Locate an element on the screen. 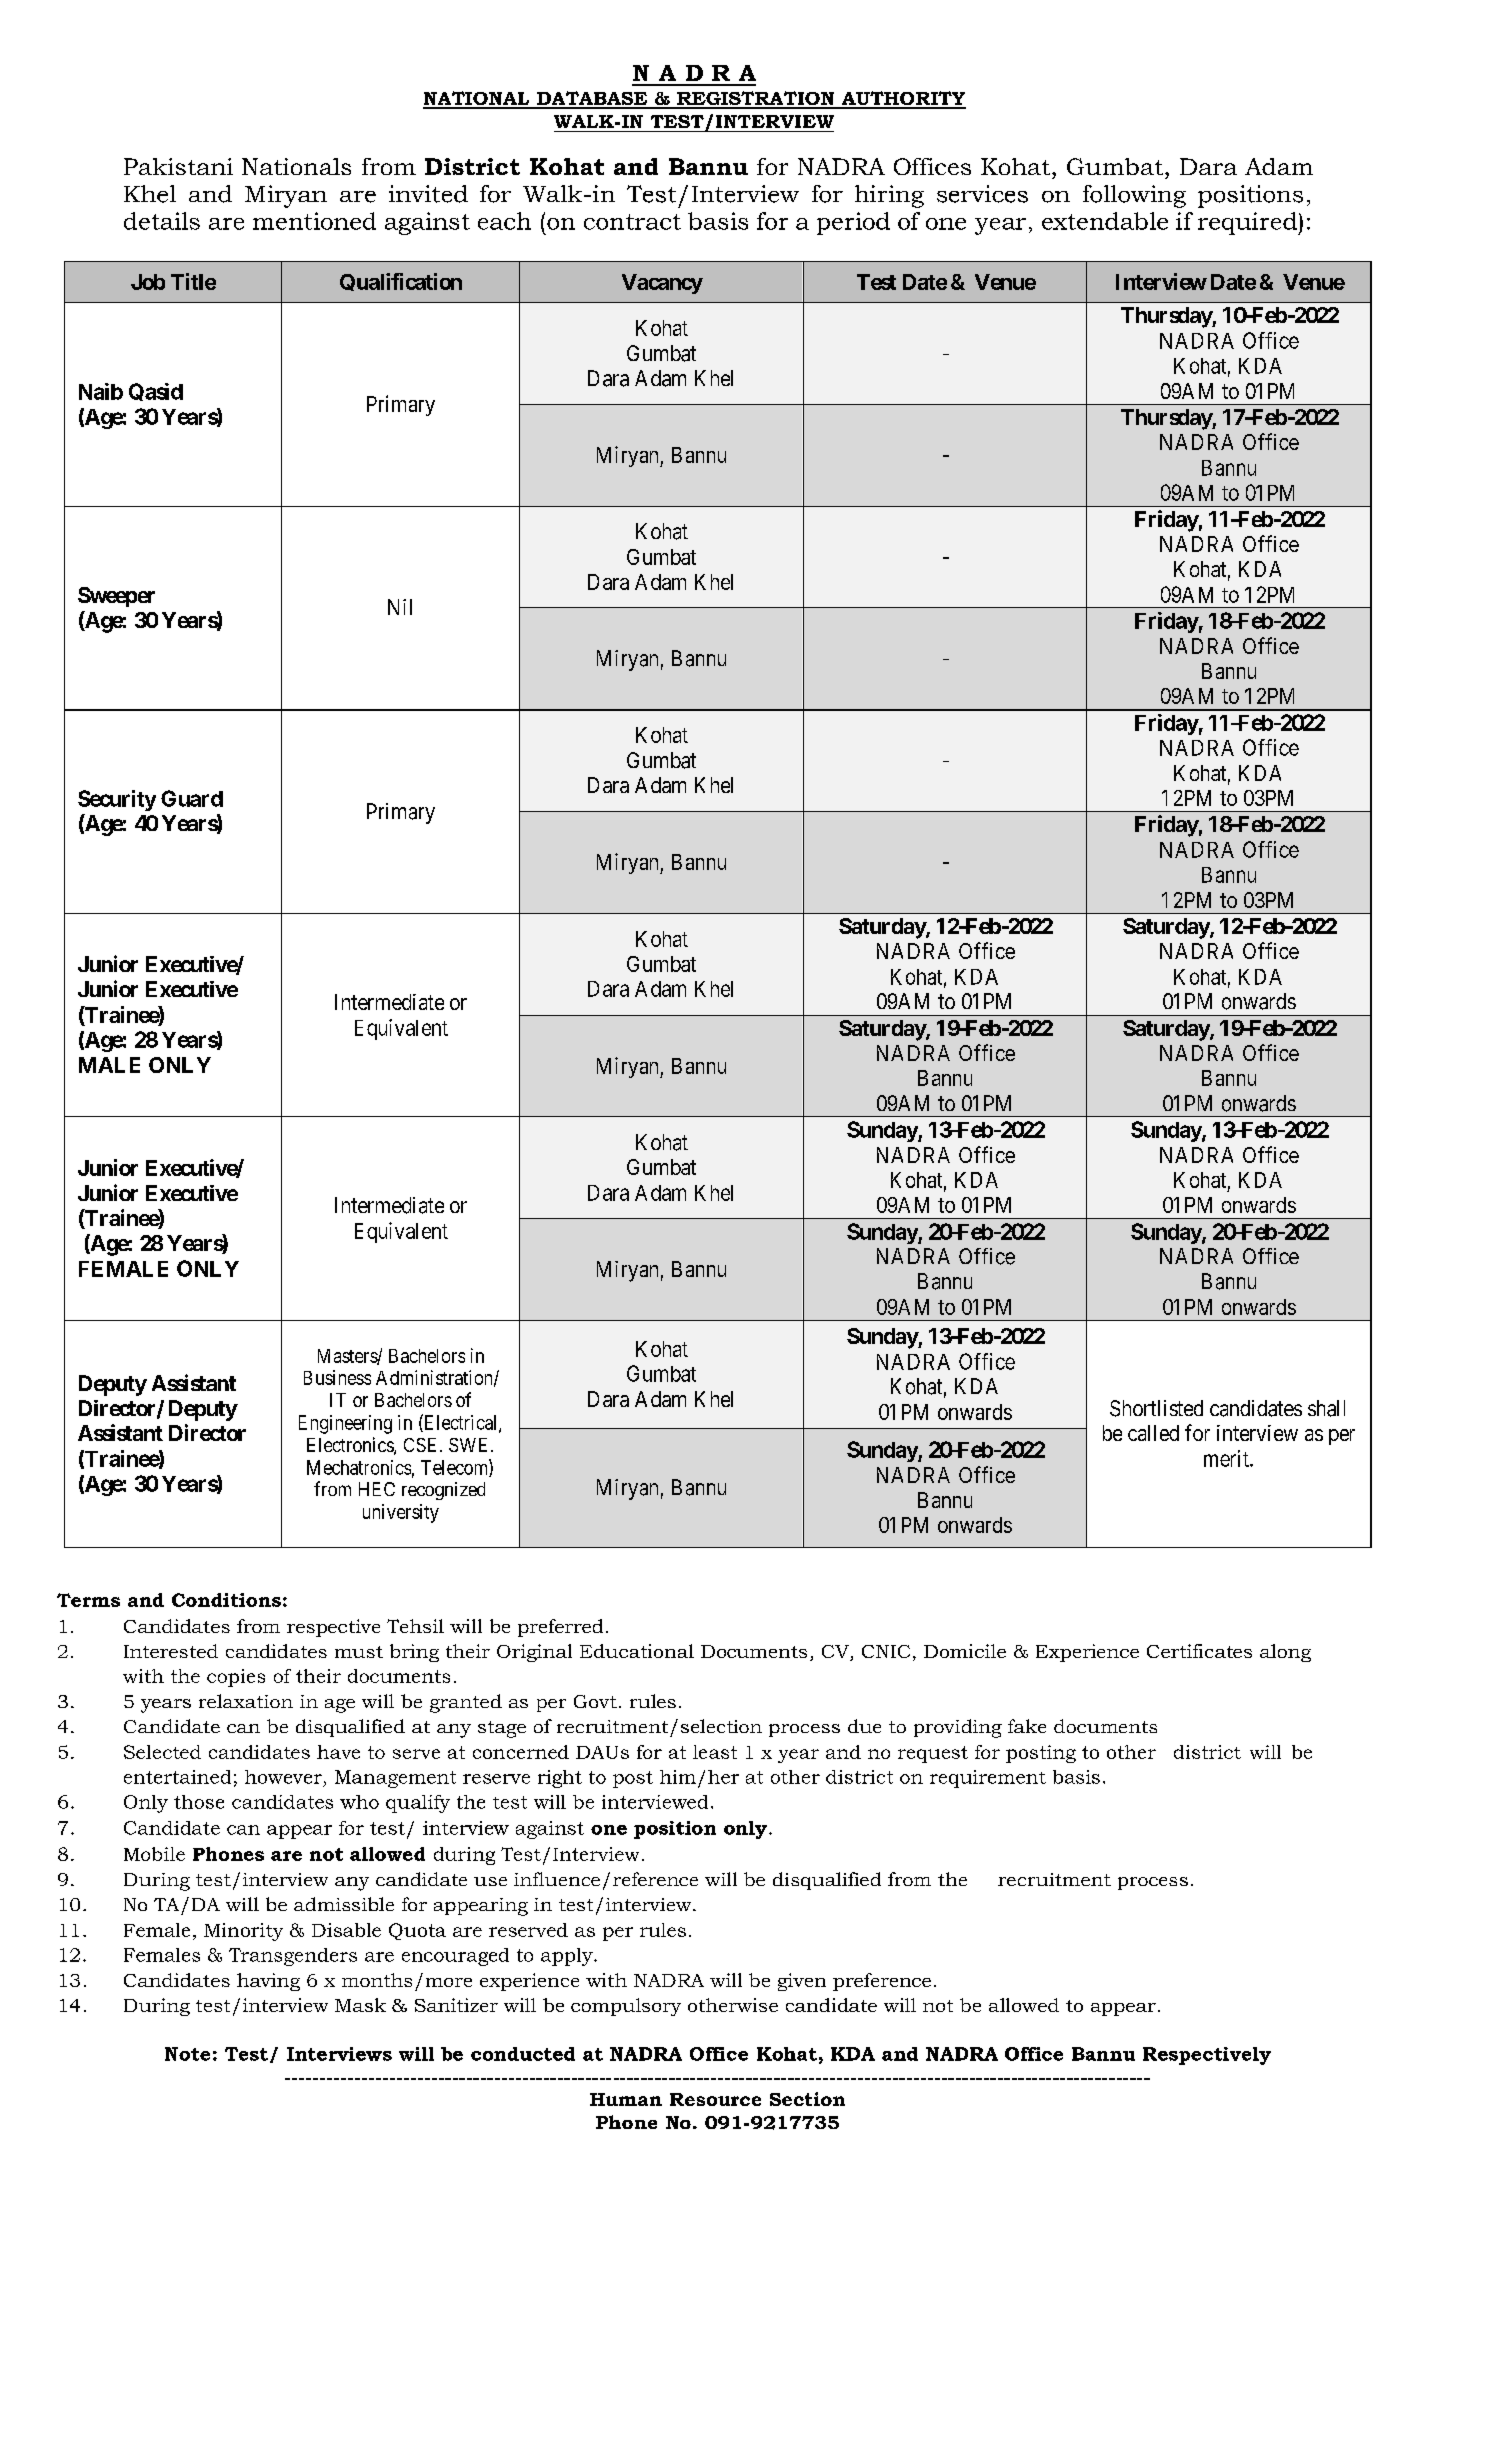 This screenshot has height=2448, width=1487. REGISTRATION is located at coordinates (756, 99).
